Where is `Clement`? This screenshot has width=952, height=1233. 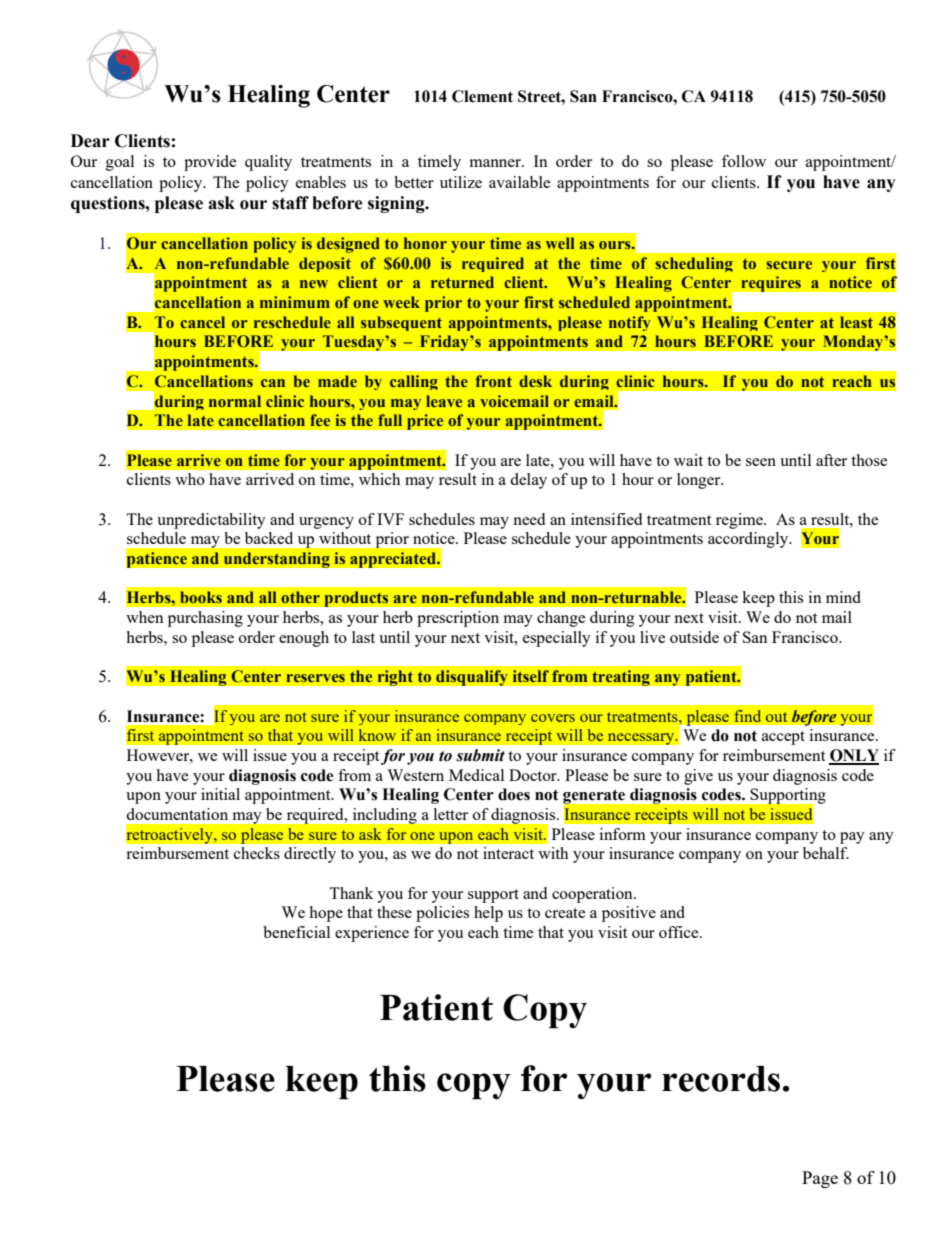
Clement is located at coordinates (482, 96).
